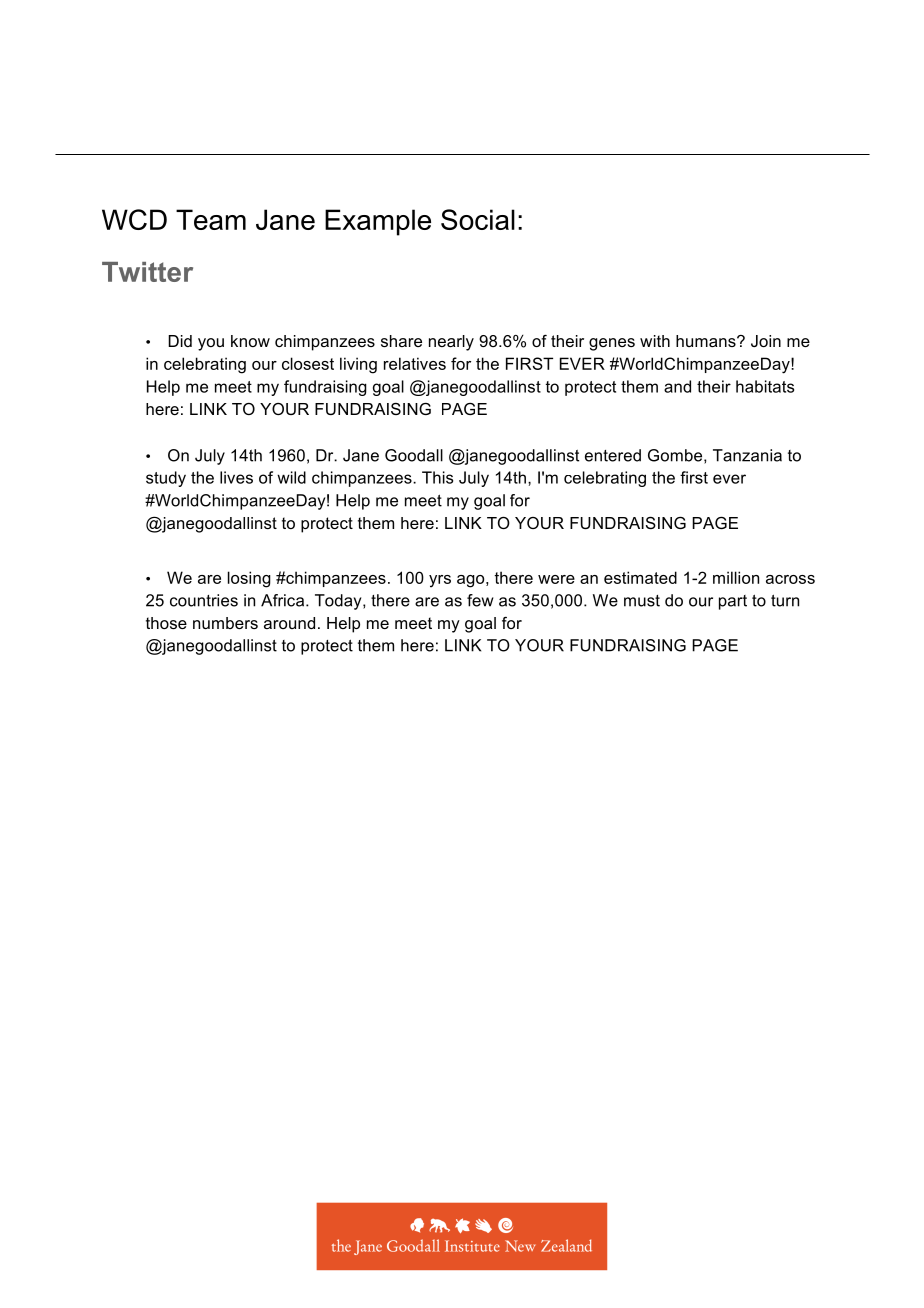  Describe the element at coordinates (480, 600) in the screenshot. I see `few` at that location.
